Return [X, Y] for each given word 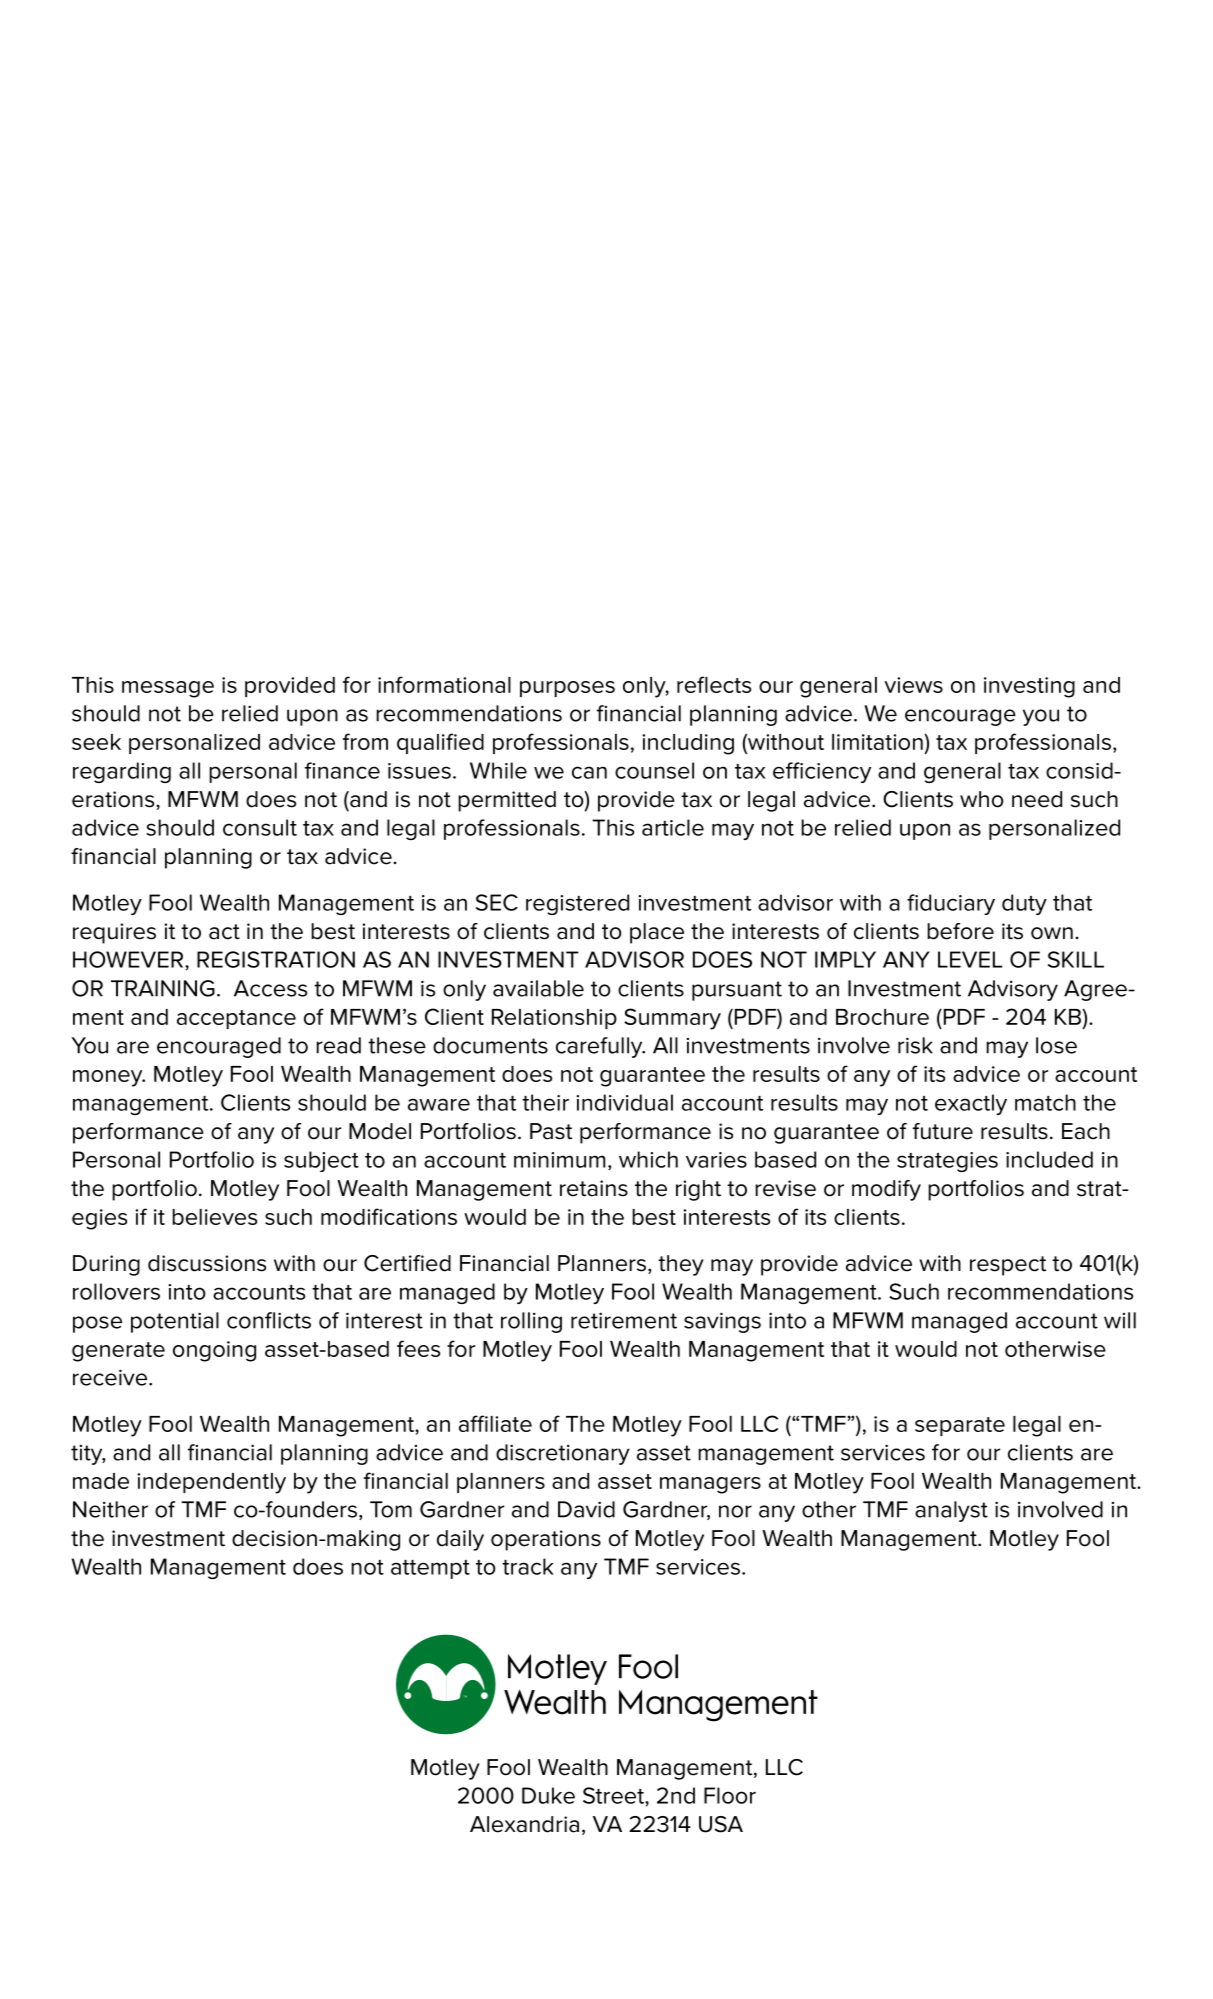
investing [1029, 687]
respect [1008, 1266]
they [681, 1265]
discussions [207, 1263]
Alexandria [524, 1824]
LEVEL [970, 959]
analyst [951, 1511]
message [168, 689]
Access [270, 988]
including [688, 744]
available [538, 988]
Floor [730, 1795]
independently [211, 1483]
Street [614, 1795]
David [586, 1509]
